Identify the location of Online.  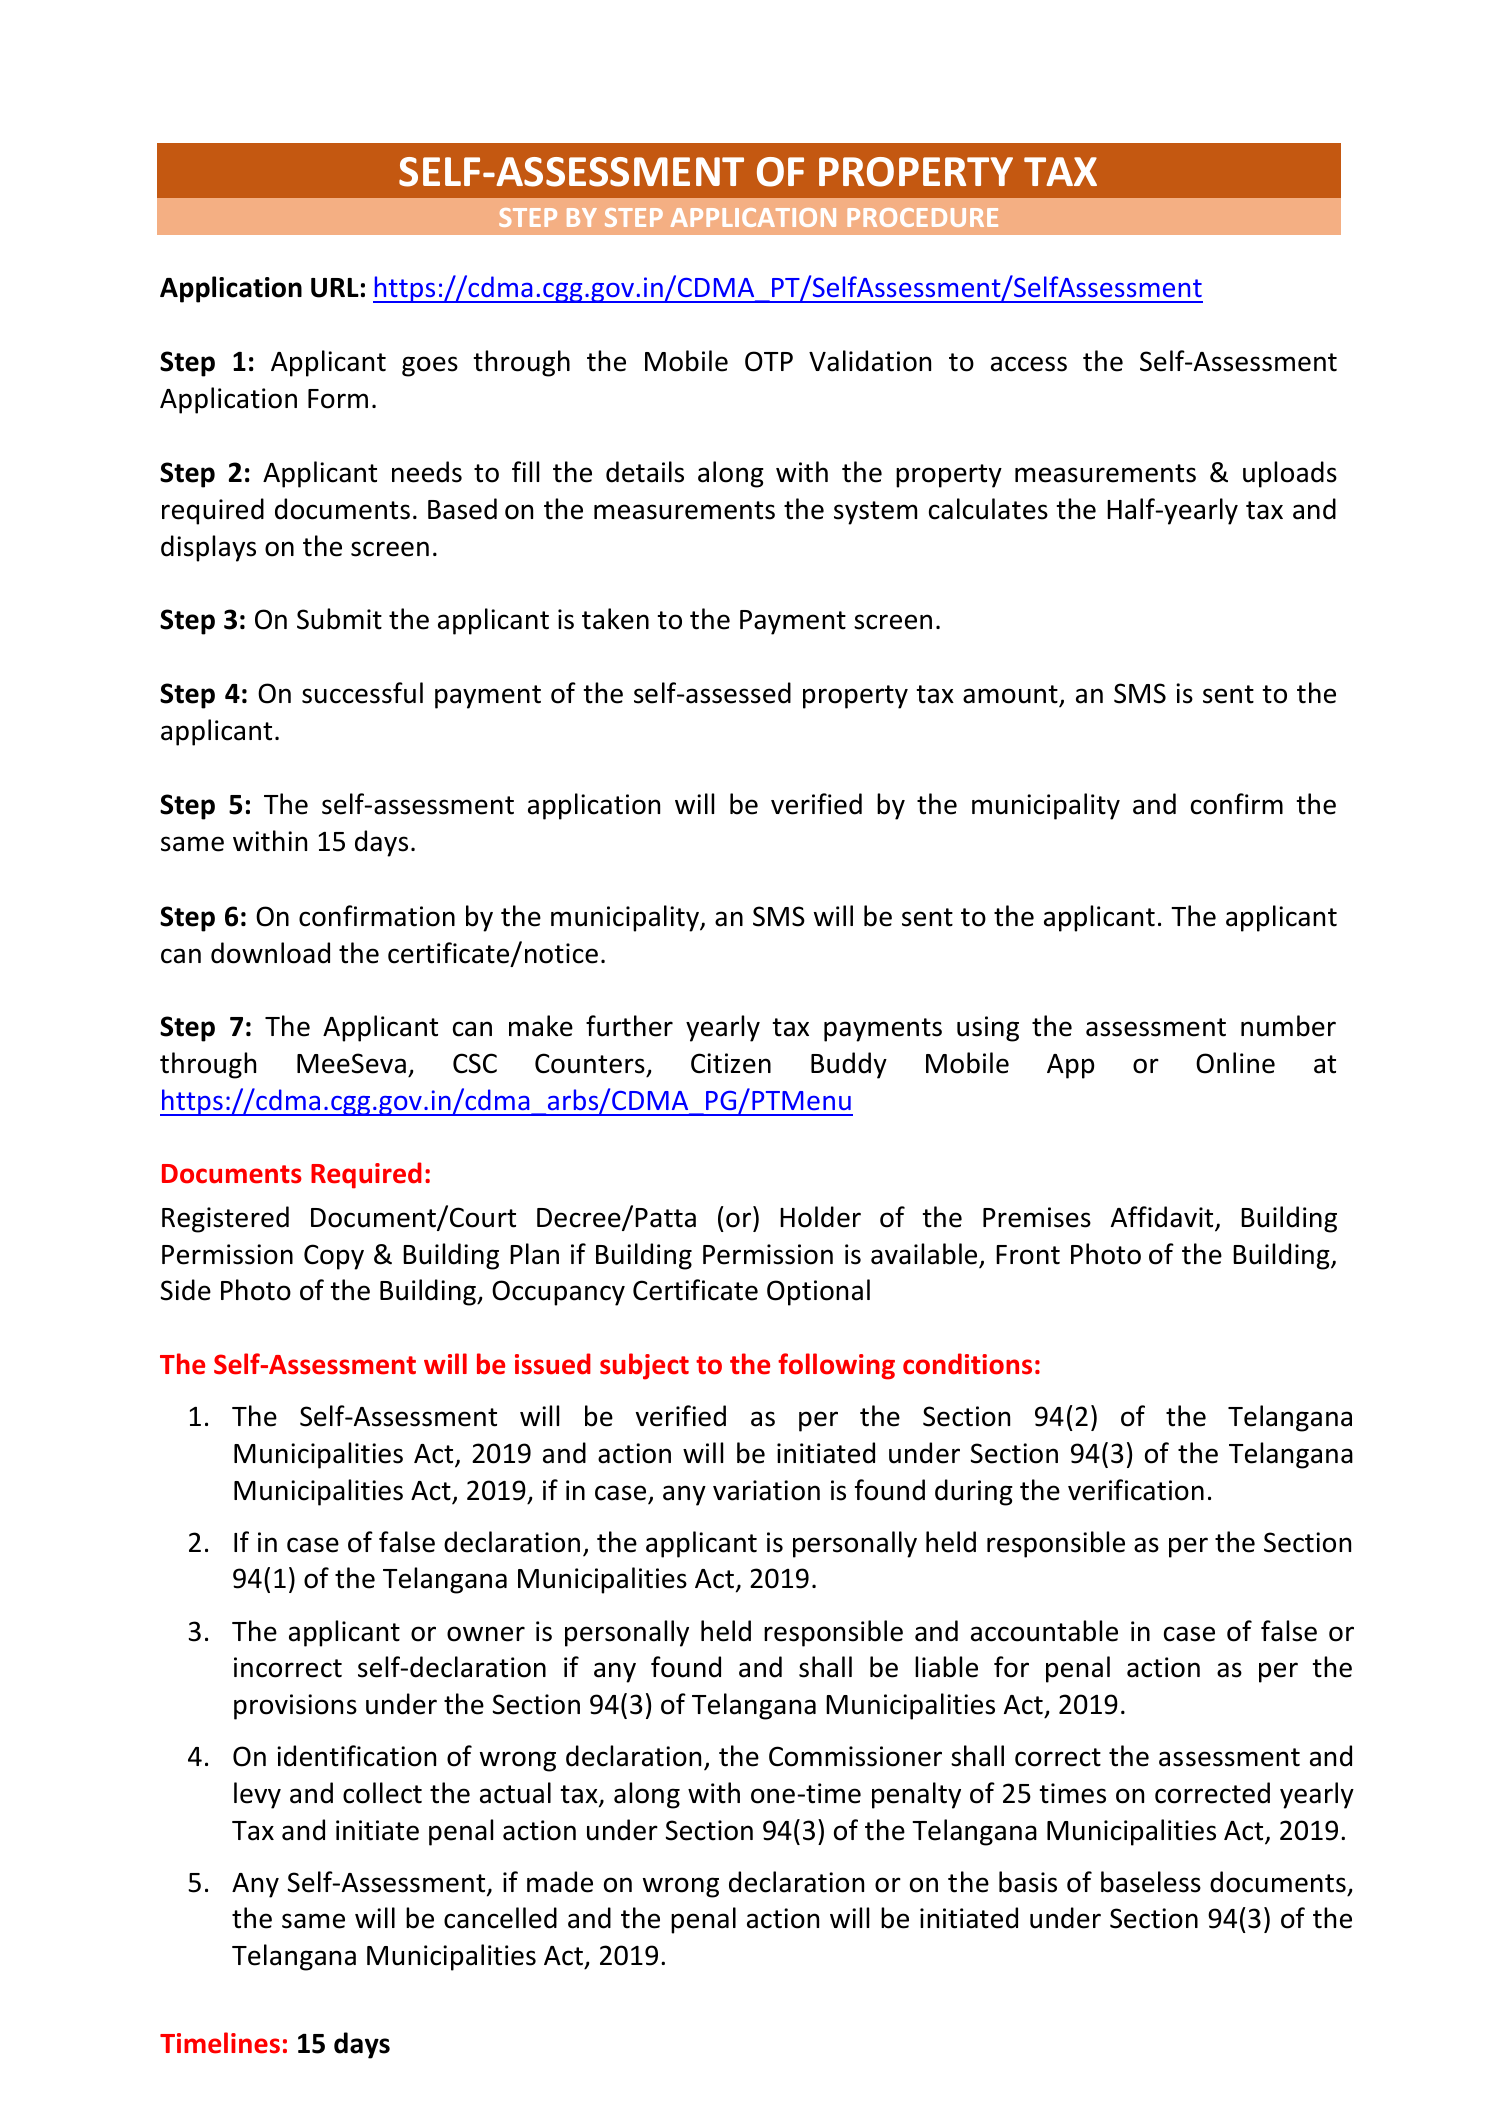
(1235, 1063).
